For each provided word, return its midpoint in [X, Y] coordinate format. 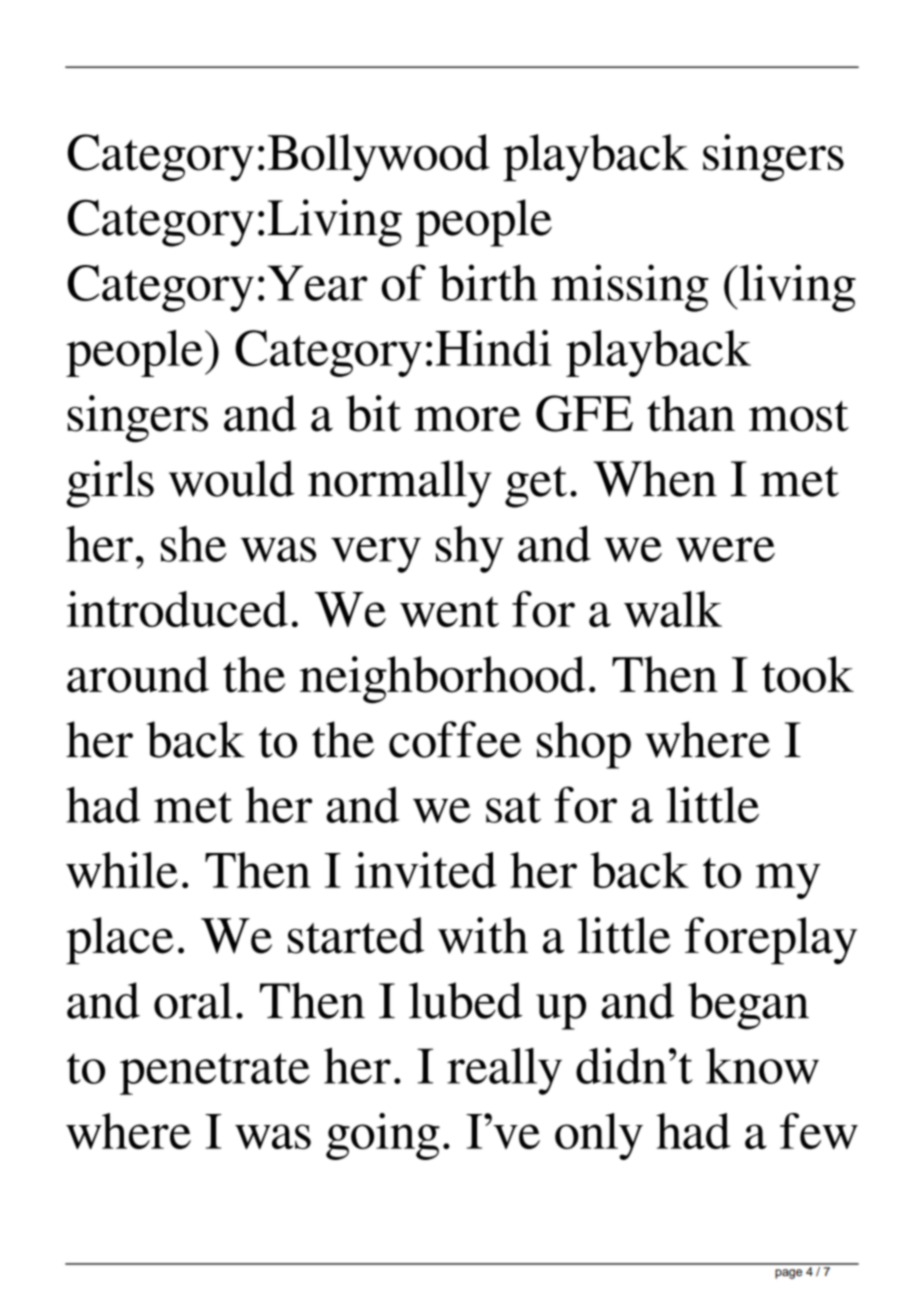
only [599, 1136]
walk [673, 609]
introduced [177, 609]
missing [630, 288]
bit [373, 413]
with [483, 935]
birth [488, 282]
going [383, 1136]
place [120, 940]
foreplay [771, 941]
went [449, 611]
